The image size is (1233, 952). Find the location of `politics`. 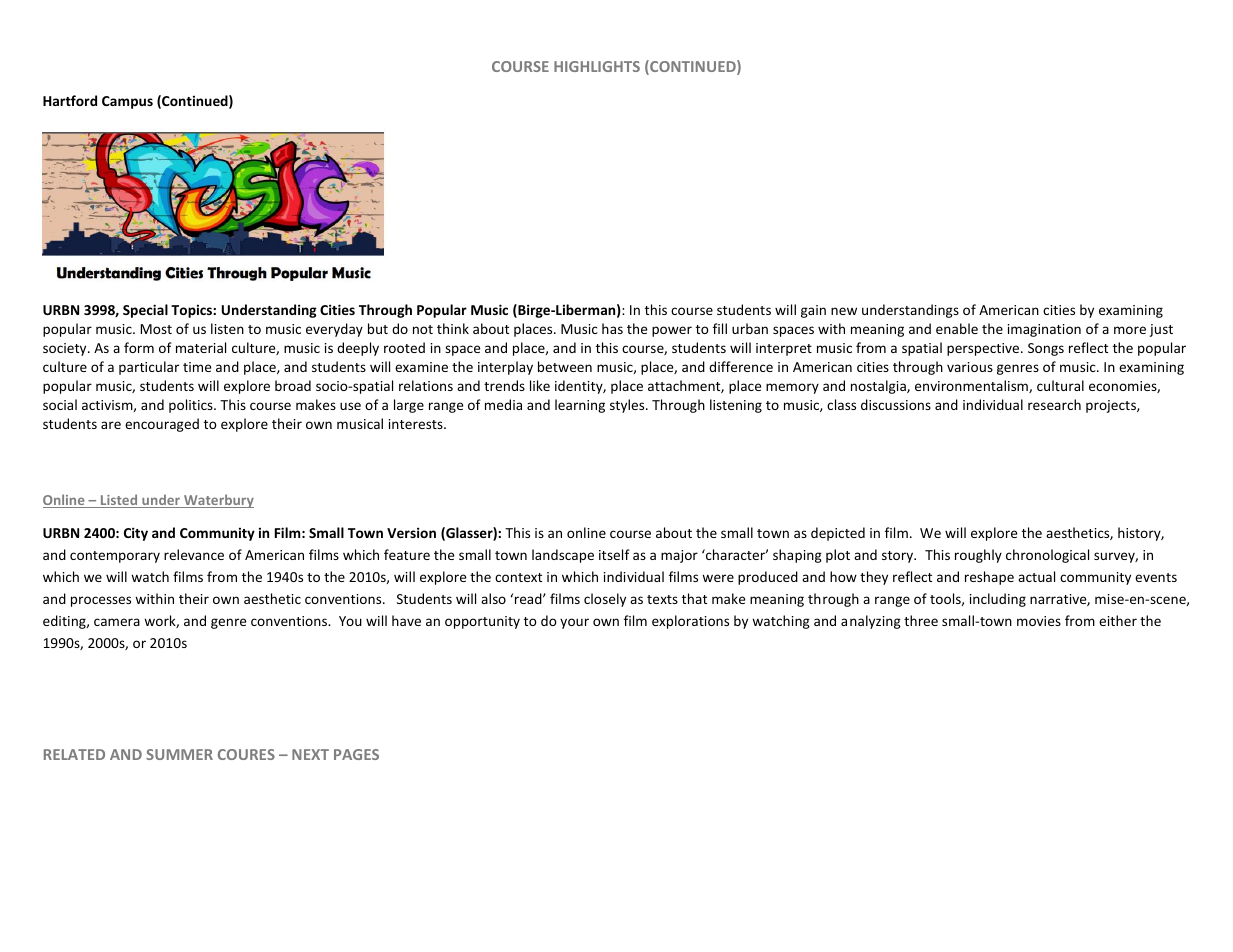

politics is located at coordinates (192, 406).
